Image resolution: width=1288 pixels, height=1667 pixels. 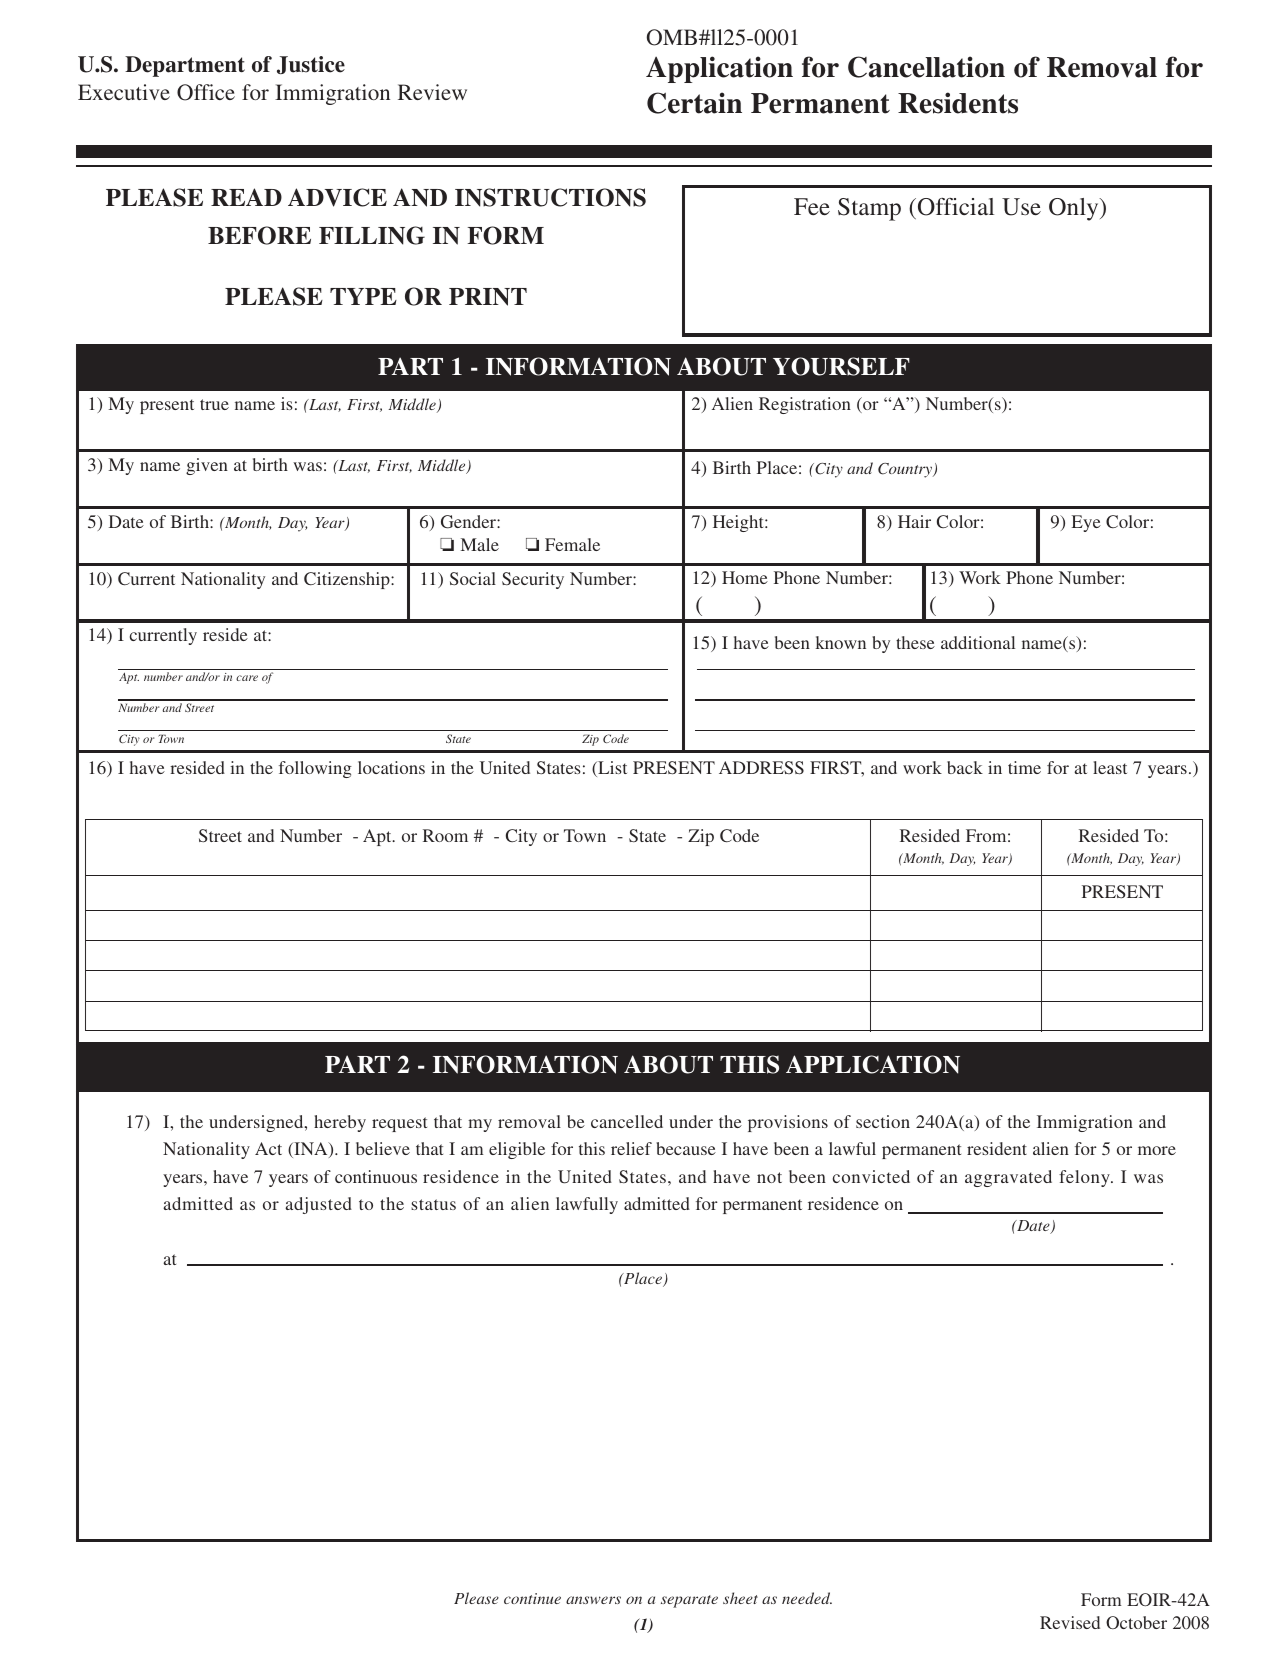 What do you see at coordinates (206, 92) in the image?
I see `Office` at bounding box center [206, 92].
